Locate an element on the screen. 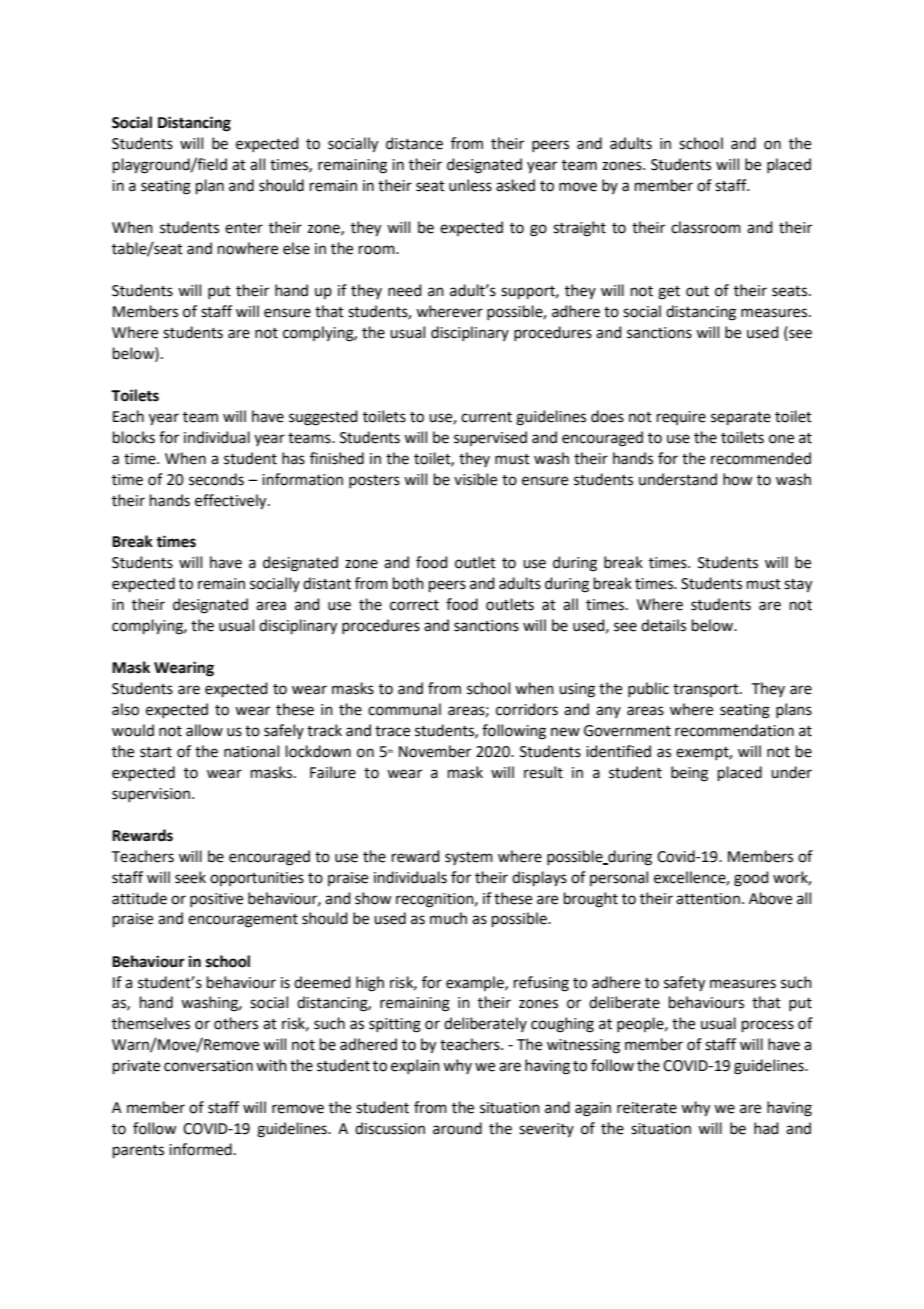 The height and width of the screenshot is (1309, 924). supervision is located at coordinates (152, 795).
